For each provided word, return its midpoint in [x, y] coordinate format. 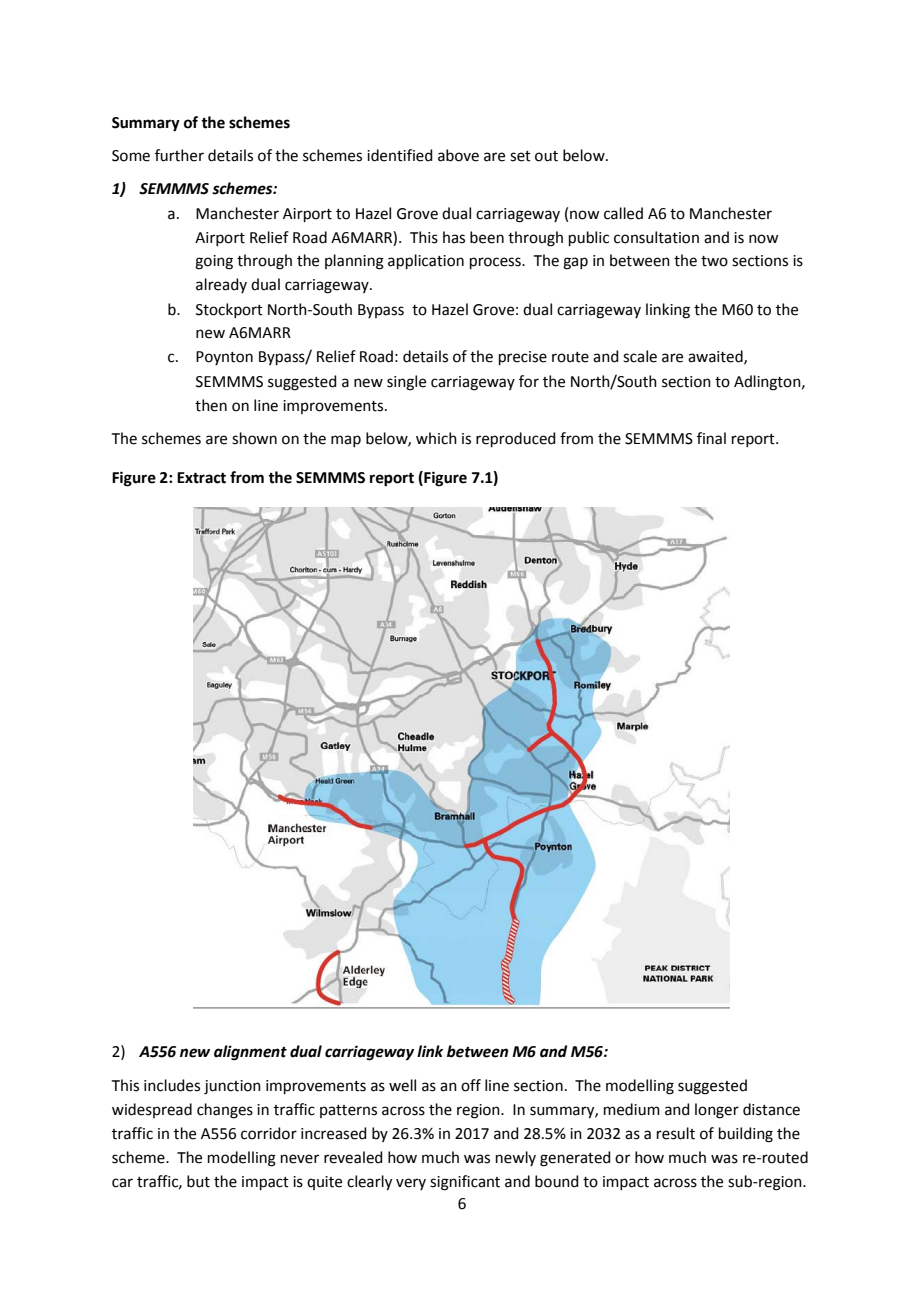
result [676, 1133]
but [198, 1181]
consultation [656, 237]
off [471, 1085]
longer [717, 1111]
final [711, 438]
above [458, 155]
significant [465, 1183]
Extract [201, 478]
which [436, 438]
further [179, 155]
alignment [250, 1053]
